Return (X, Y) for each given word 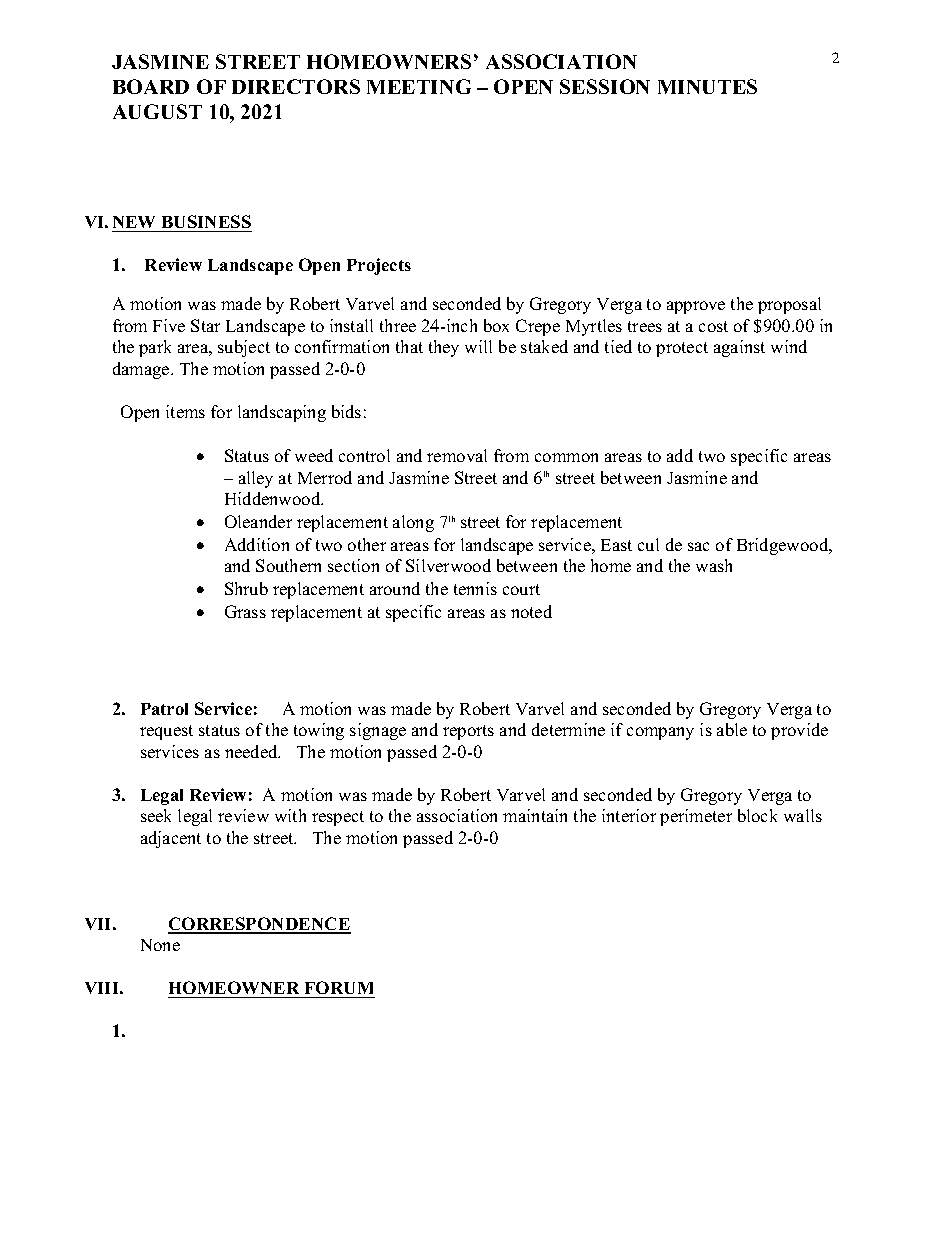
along (413, 523)
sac (698, 546)
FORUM (339, 987)
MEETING (419, 86)
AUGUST (157, 111)
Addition (257, 544)
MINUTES (707, 86)
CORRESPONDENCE (259, 925)
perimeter (696, 817)
